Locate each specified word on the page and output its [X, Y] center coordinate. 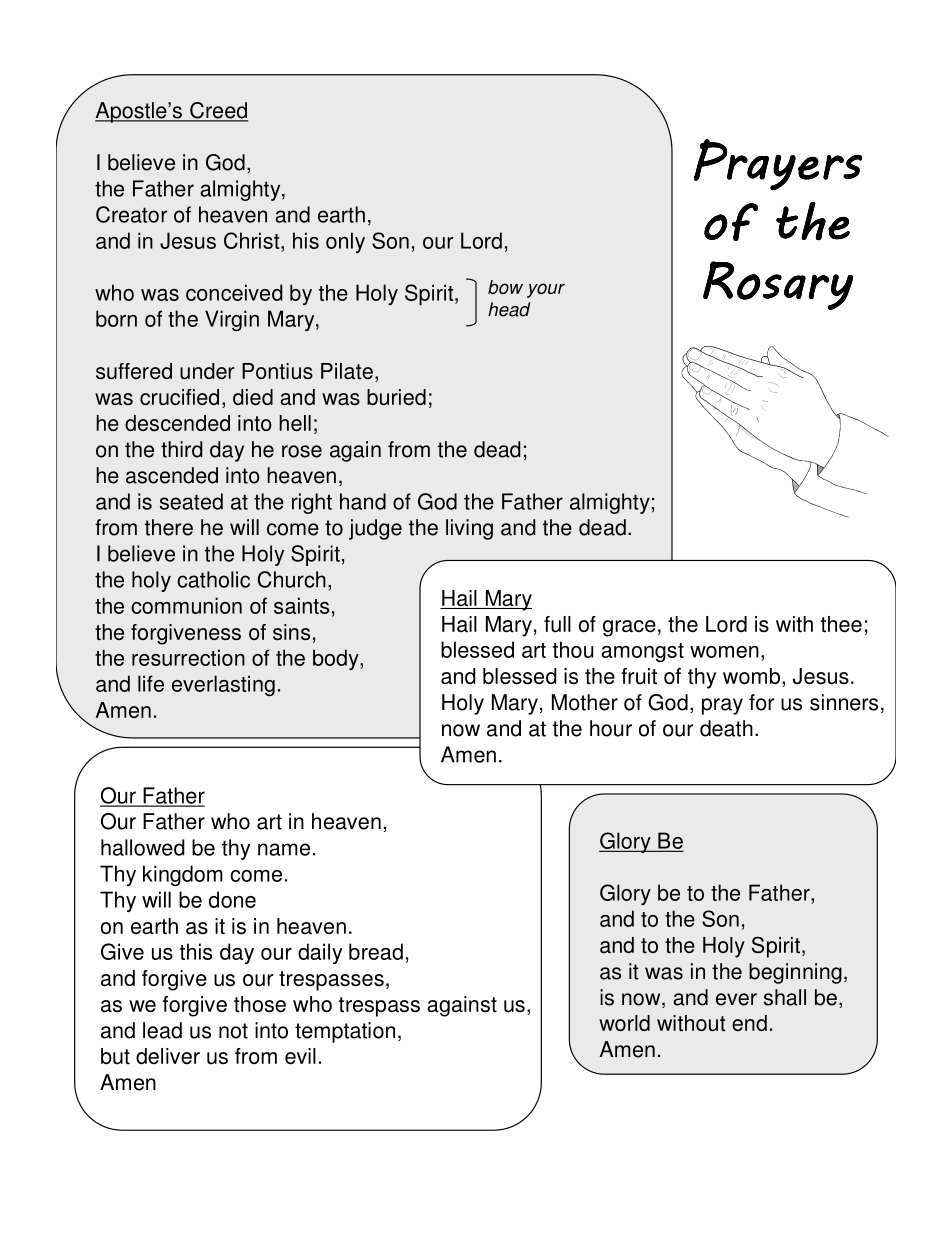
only [345, 242]
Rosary [778, 285]
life [151, 683]
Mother [585, 702]
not [233, 1031]
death [726, 728]
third [182, 449]
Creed [218, 111]
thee [841, 624]
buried [396, 397]
